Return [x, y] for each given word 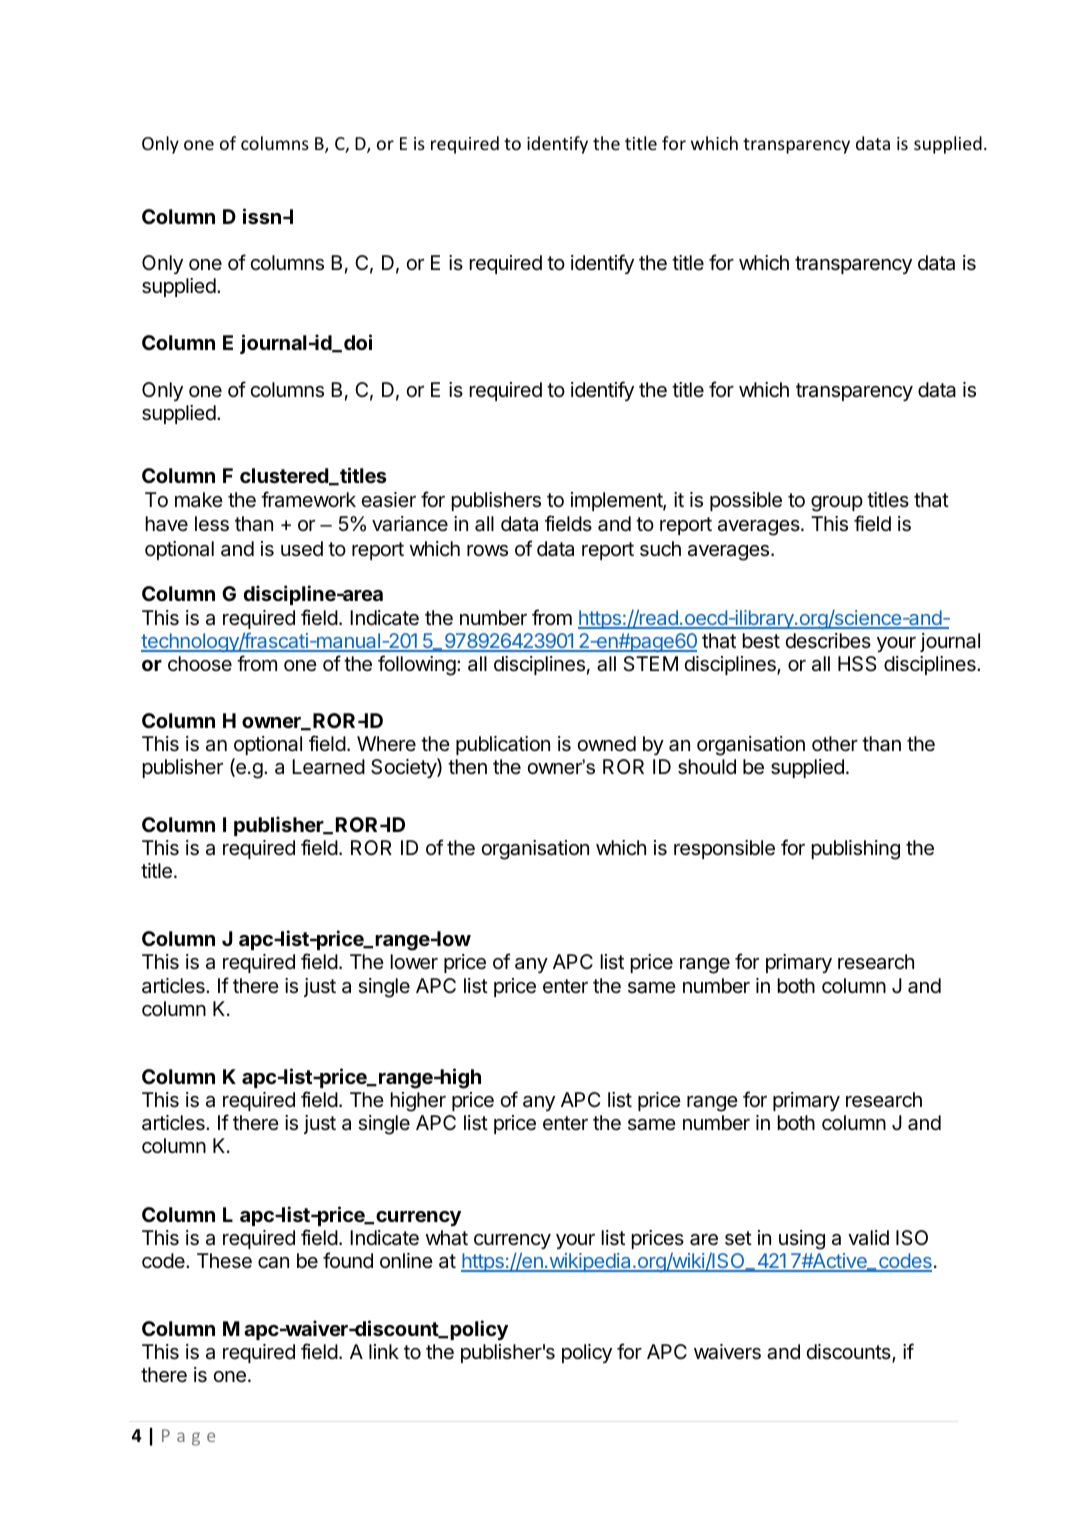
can [273, 1263]
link [384, 1351]
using [802, 1240]
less [212, 524]
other [835, 744]
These [224, 1261]
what [447, 1238]
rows [487, 551]
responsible [724, 849]
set [738, 1238]
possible [746, 501]
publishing [856, 850]
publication [503, 745]
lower [414, 962]
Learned [328, 767]
